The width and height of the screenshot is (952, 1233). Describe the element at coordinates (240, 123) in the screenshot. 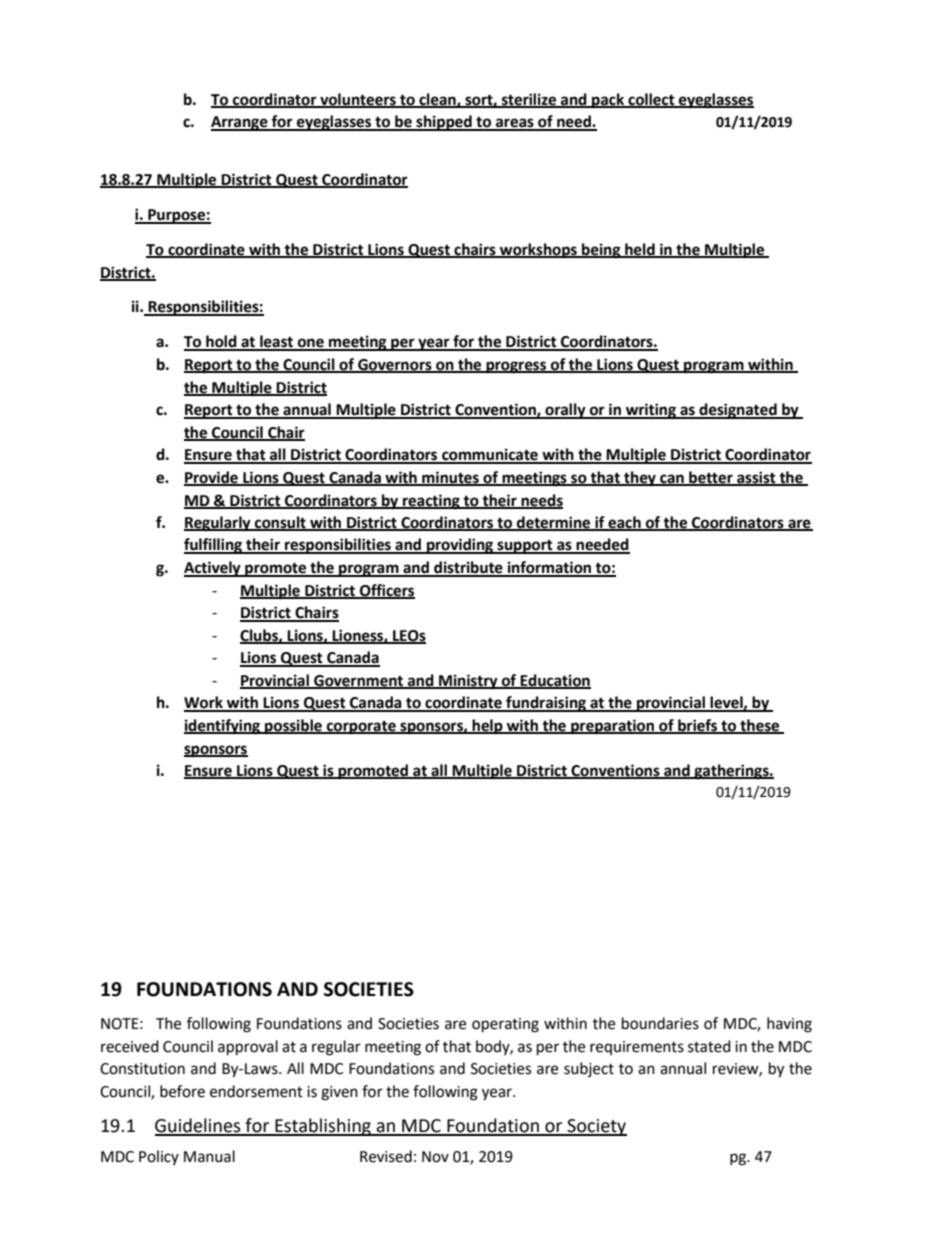

I see `Arrange` at that location.
